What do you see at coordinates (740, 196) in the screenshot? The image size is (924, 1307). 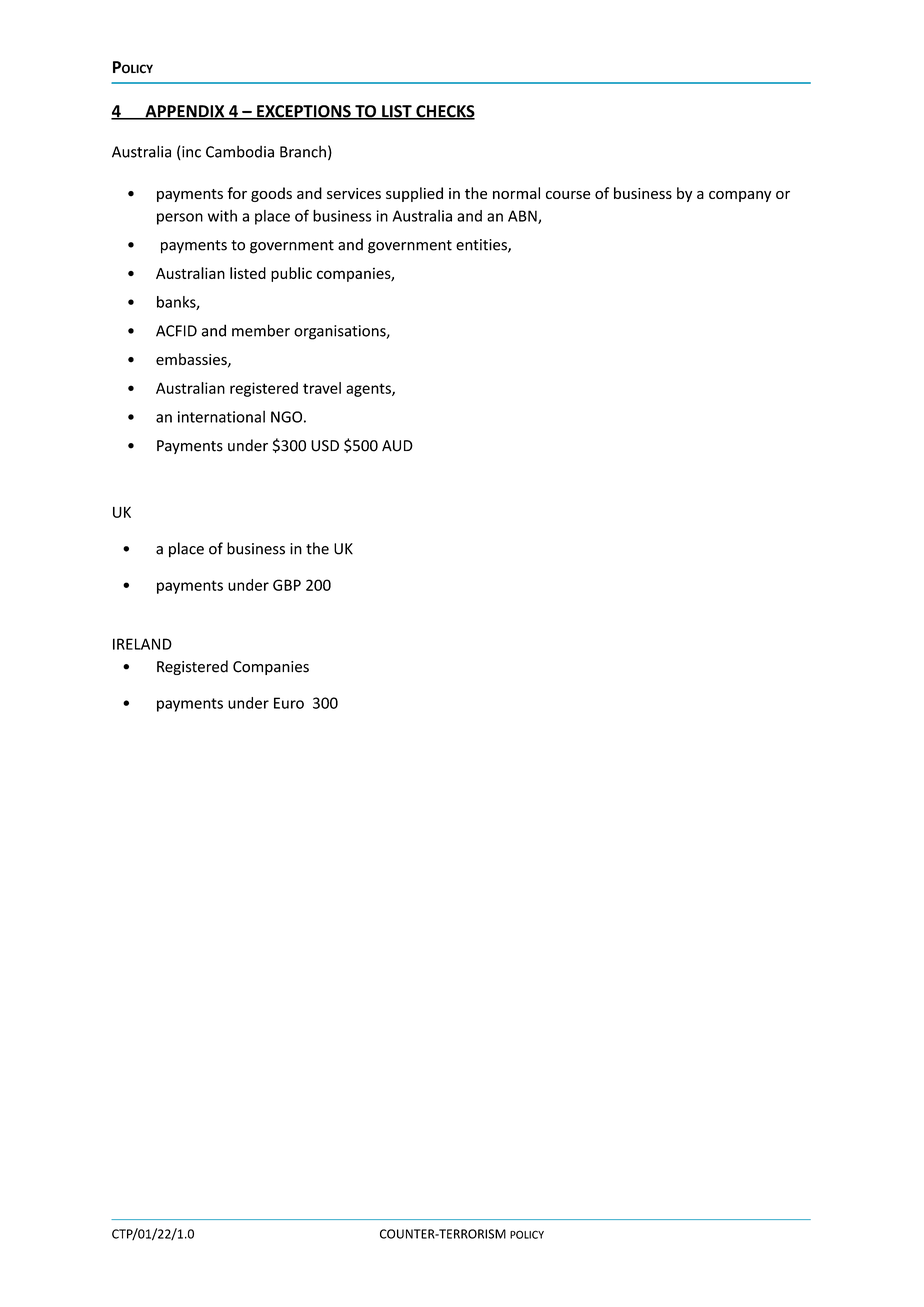 I see `company` at bounding box center [740, 196].
